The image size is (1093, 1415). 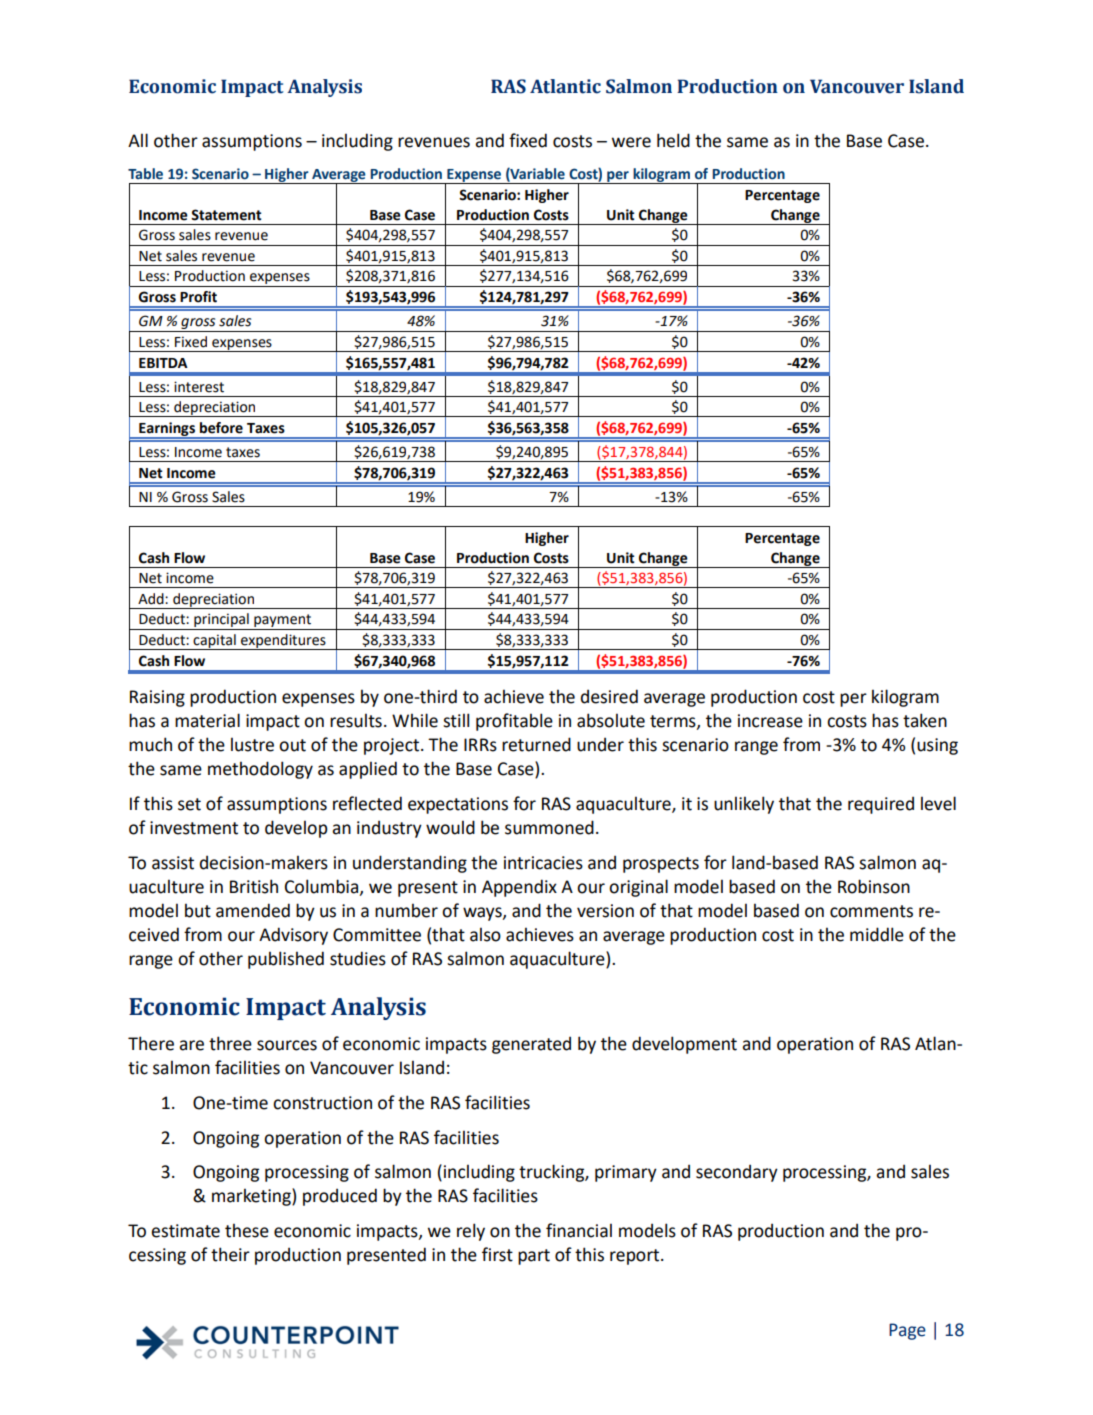 What do you see at coordinates (673, 140) in the page?
I see `held` at bounding box center [673, 140].
